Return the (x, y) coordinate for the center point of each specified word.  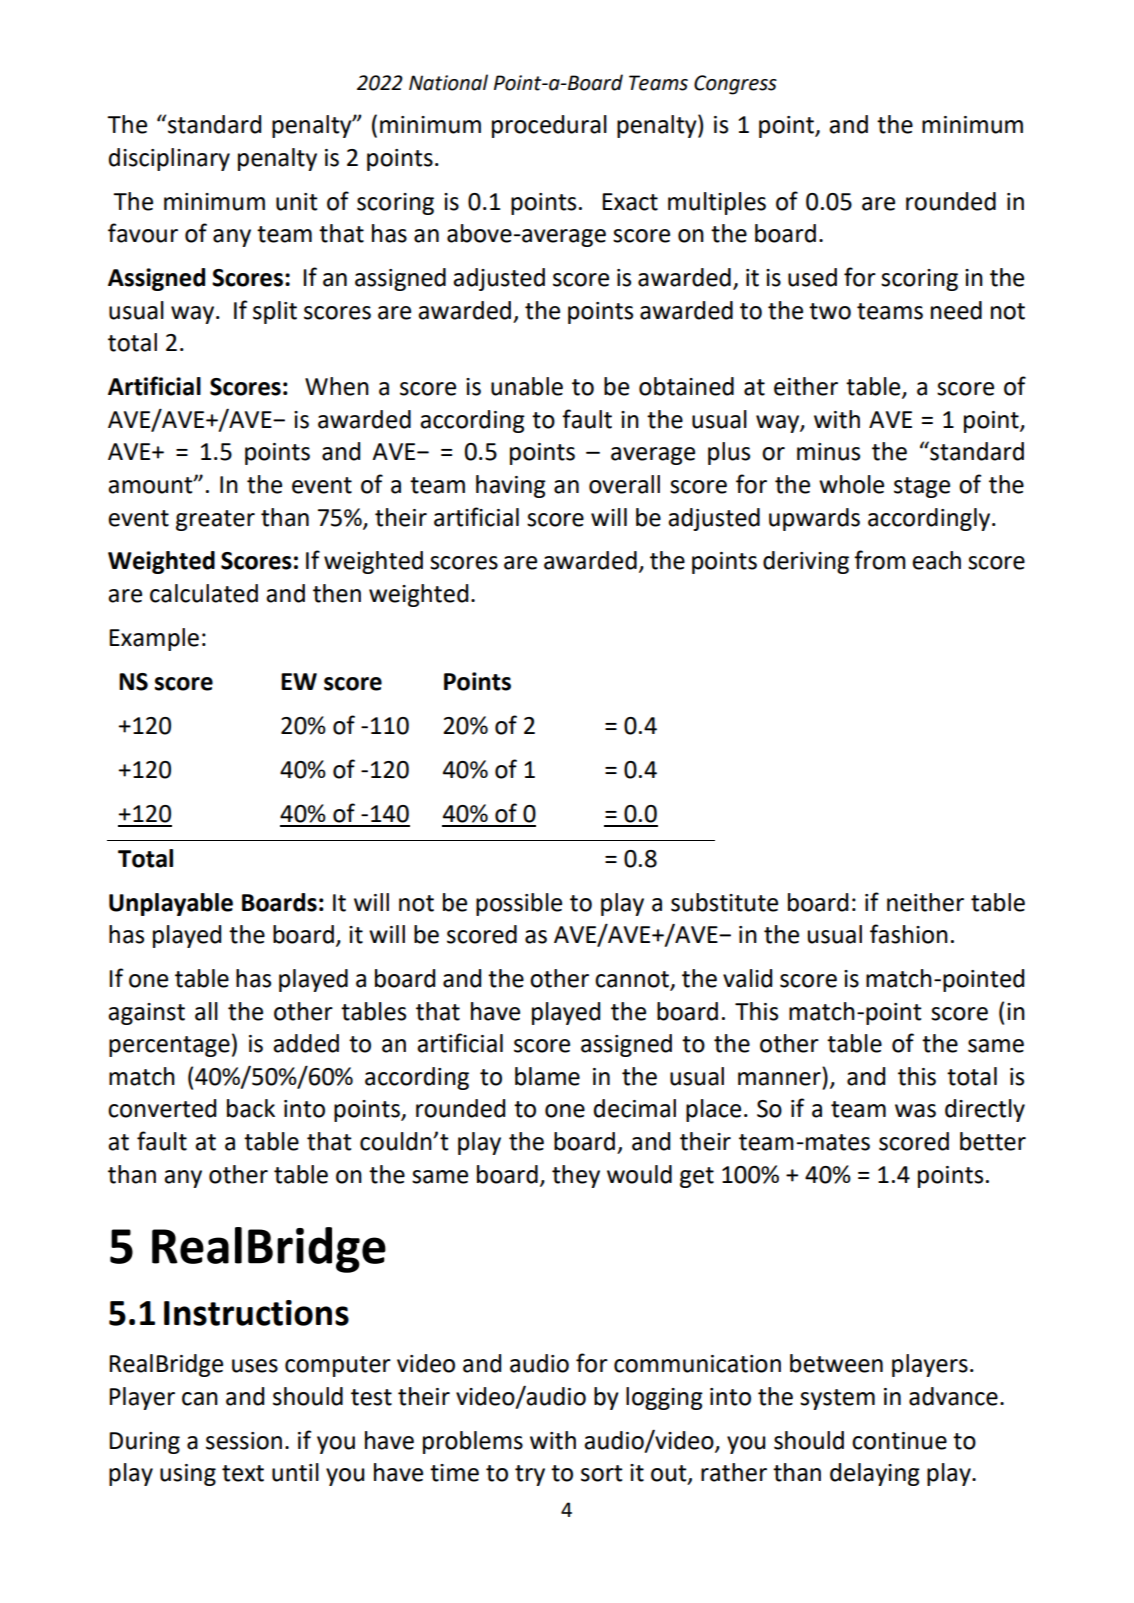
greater (215, 520)
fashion (909, 934)
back (251, 1108)
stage (922, 487)
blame (547, 1076)
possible (519, 904)
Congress (735, 85)
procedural (549, 126)
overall (624, 484)
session (244, 1441)
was (915, 1111)
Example (154, 639)
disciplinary (169, 159)
